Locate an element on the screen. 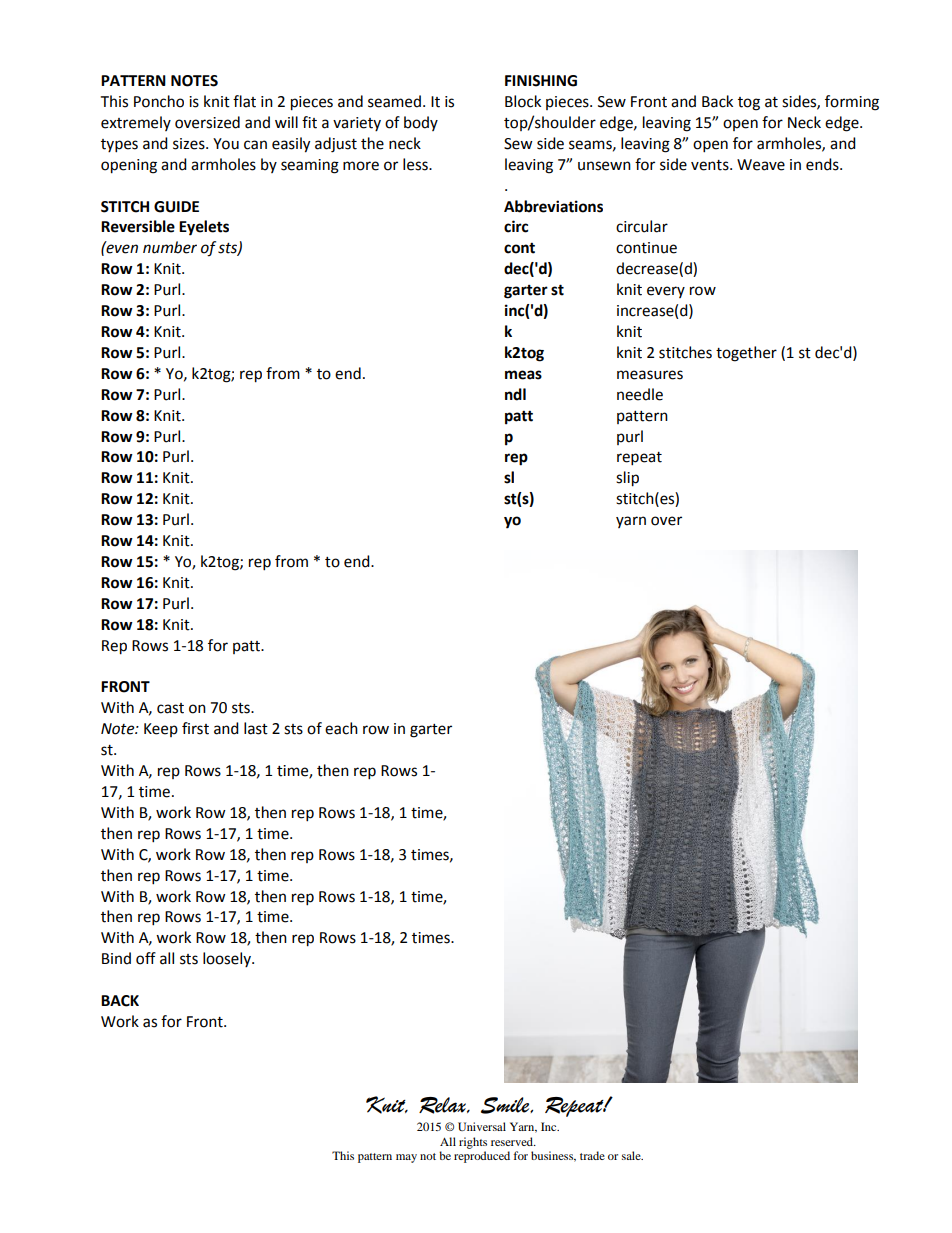 The image size is (952, 1233). Universal is located at coordinates (482, 1126).
